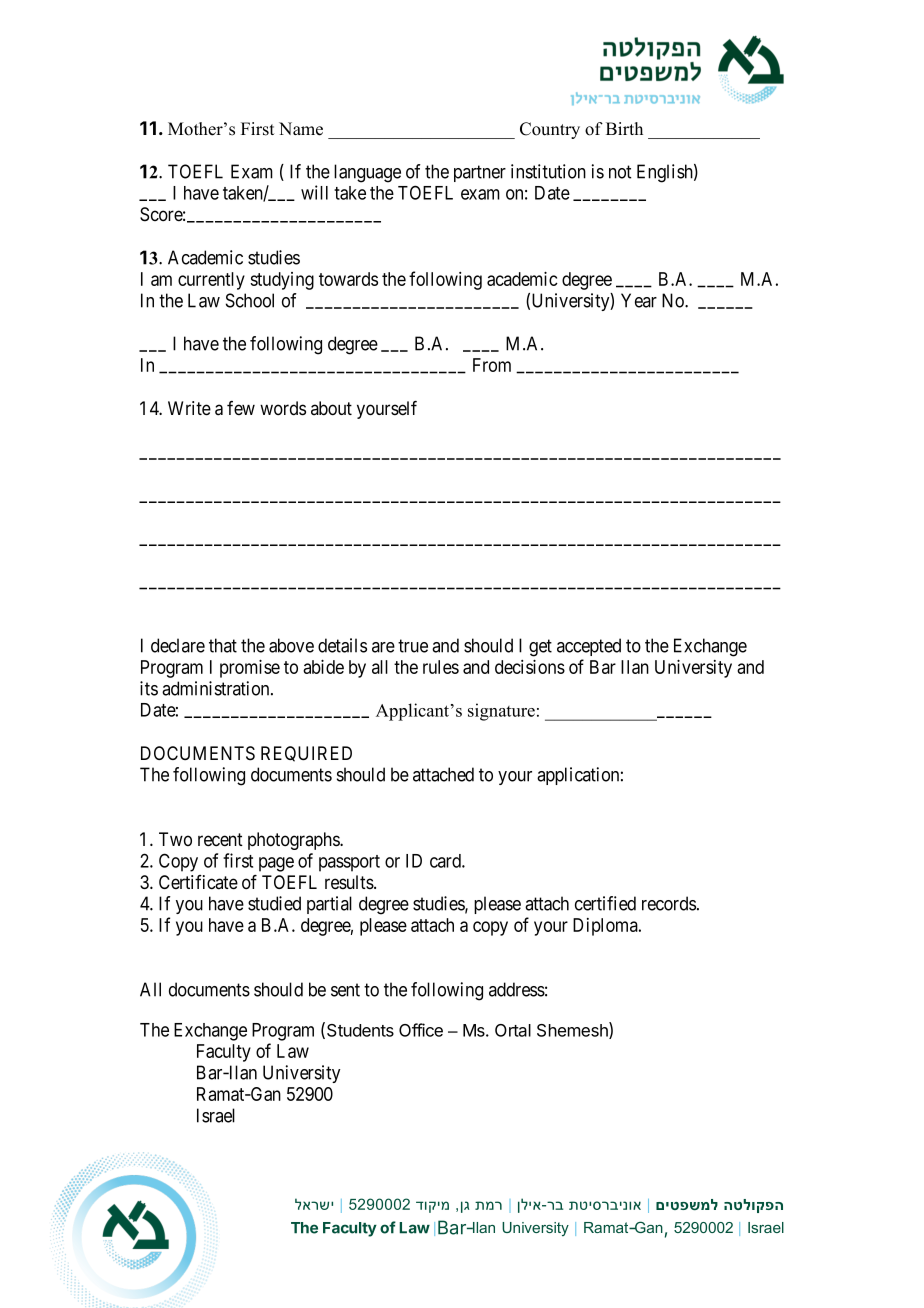 This screenshot has width=924, height=1308. I want to click on language, so click(367, 173).
